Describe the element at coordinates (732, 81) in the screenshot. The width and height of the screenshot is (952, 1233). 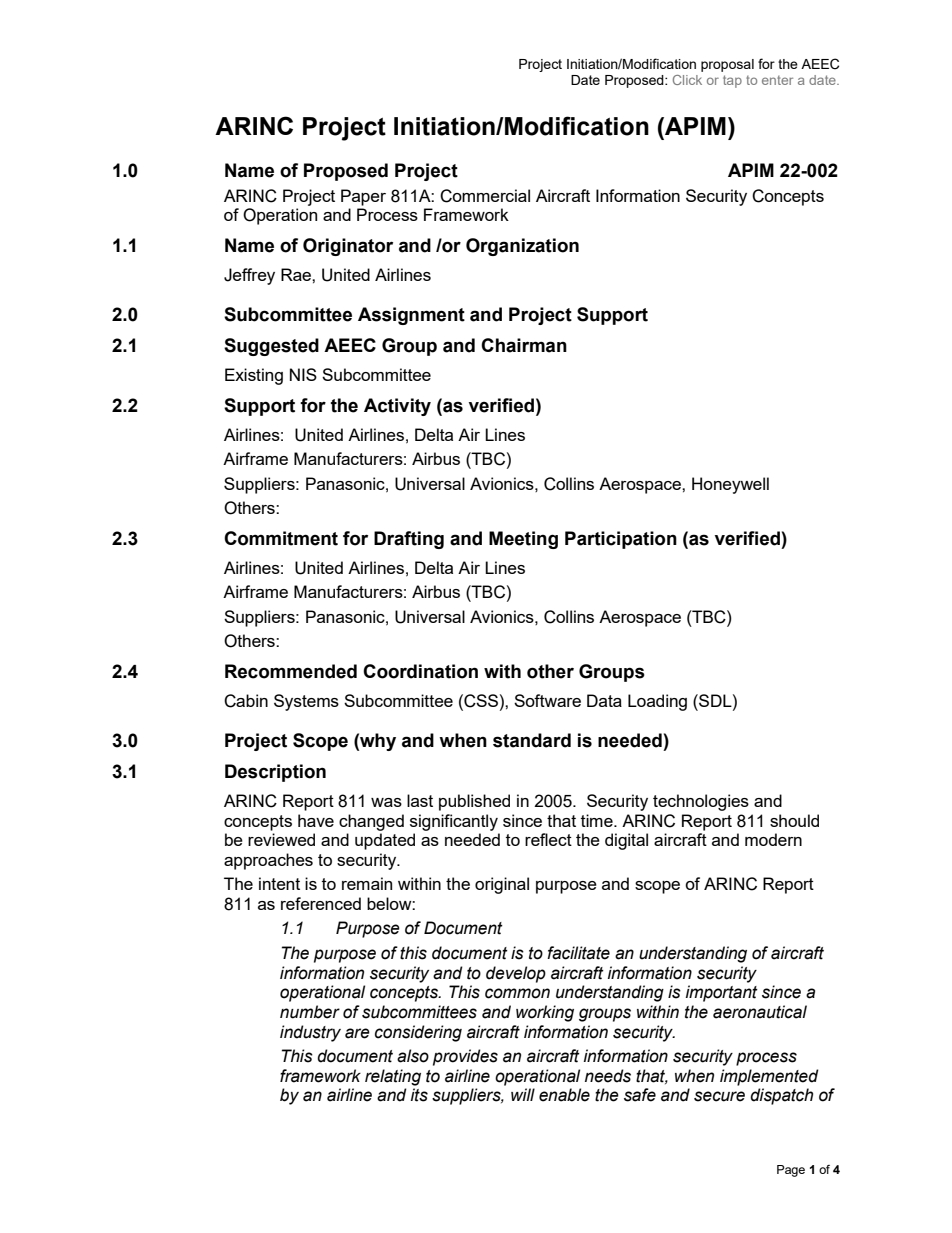
I see `tap` at that location.
